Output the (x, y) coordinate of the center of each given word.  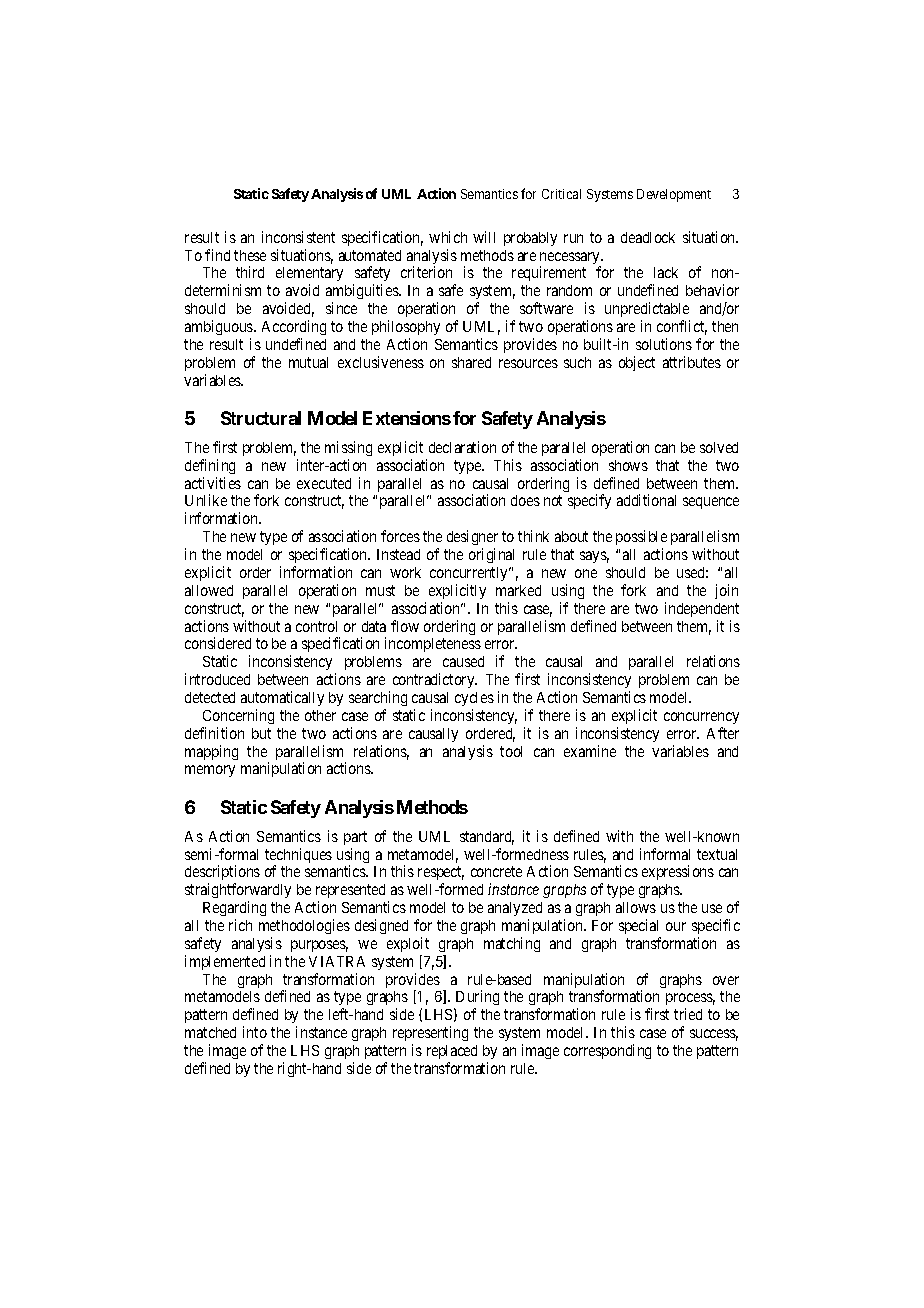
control (316, 626)
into (255, 1032)
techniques (298, 857)
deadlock (648, 237)
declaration (462, 447)
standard (487, 838)
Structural (261, 418)
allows (636, 907)
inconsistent (298, 237)
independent (702, 609)
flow (405, 626)
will (484, 237)
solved (719, 447)
